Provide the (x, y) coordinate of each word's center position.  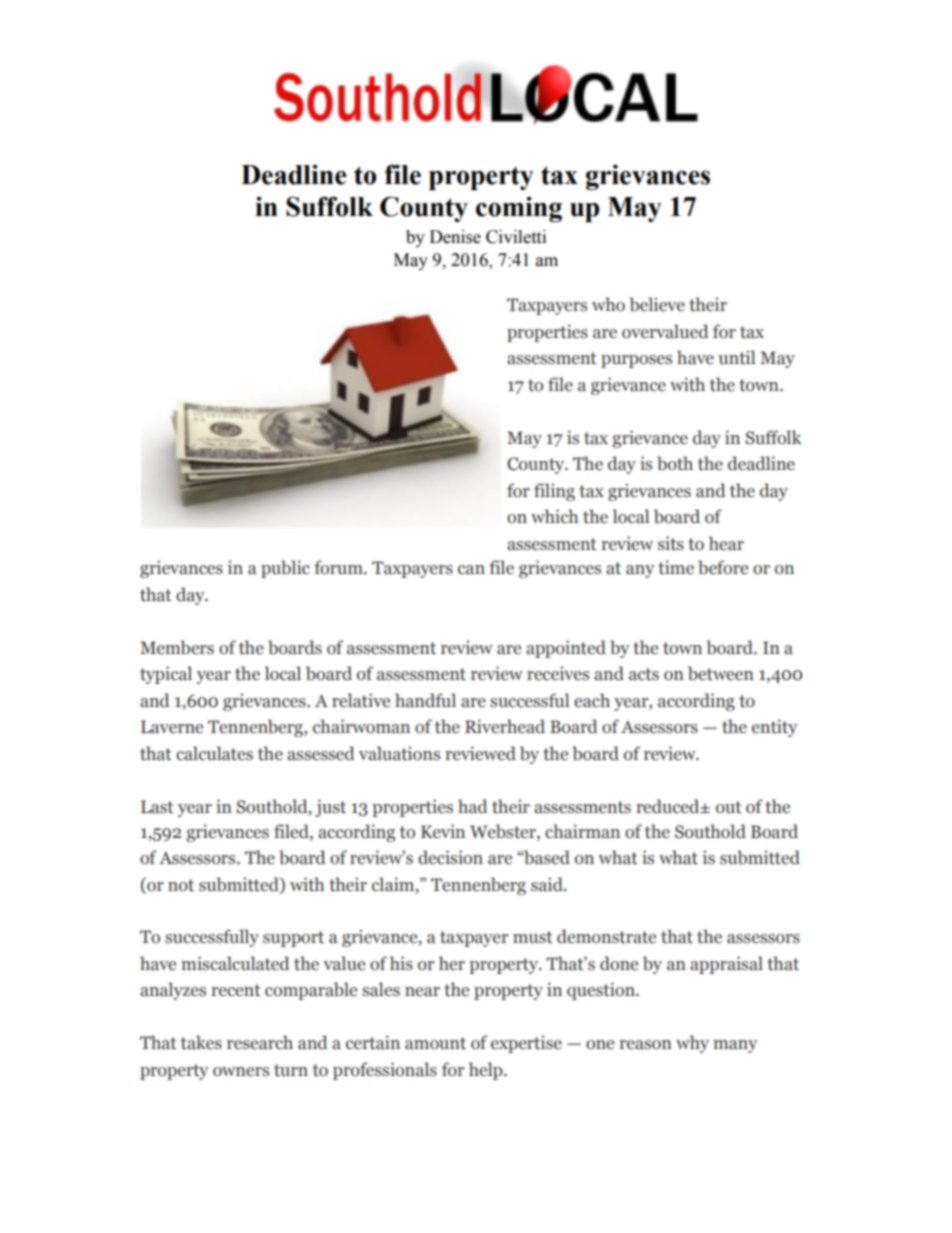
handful (425, 700)
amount (435, 1043)
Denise (455, 237)
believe (657, 304)
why (692, 1044)
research (260, 1042)
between (721, 673)
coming (519, 209)
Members (177, 647)
